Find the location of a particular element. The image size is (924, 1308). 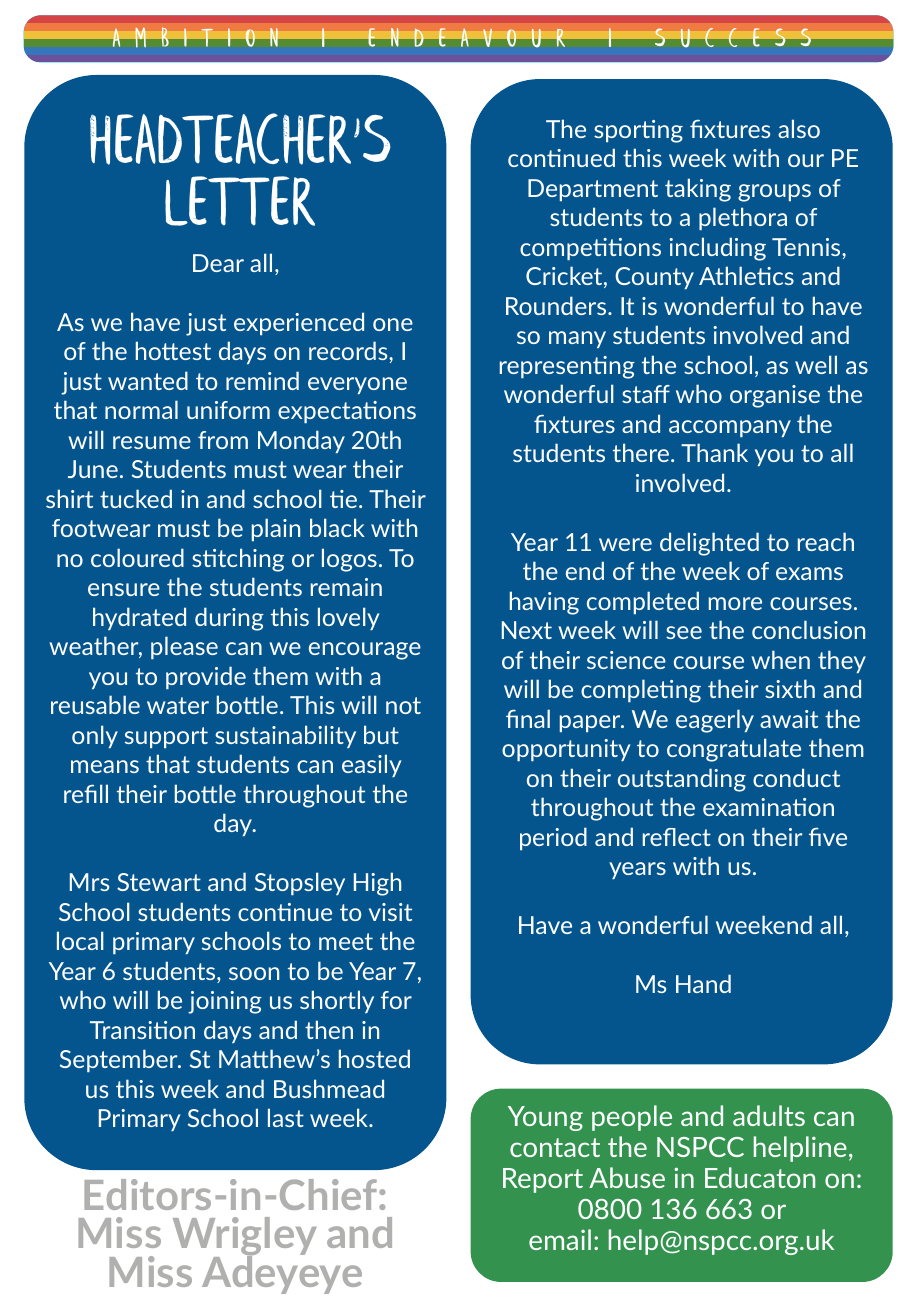

tucked is located at coordinates (136, 498).
